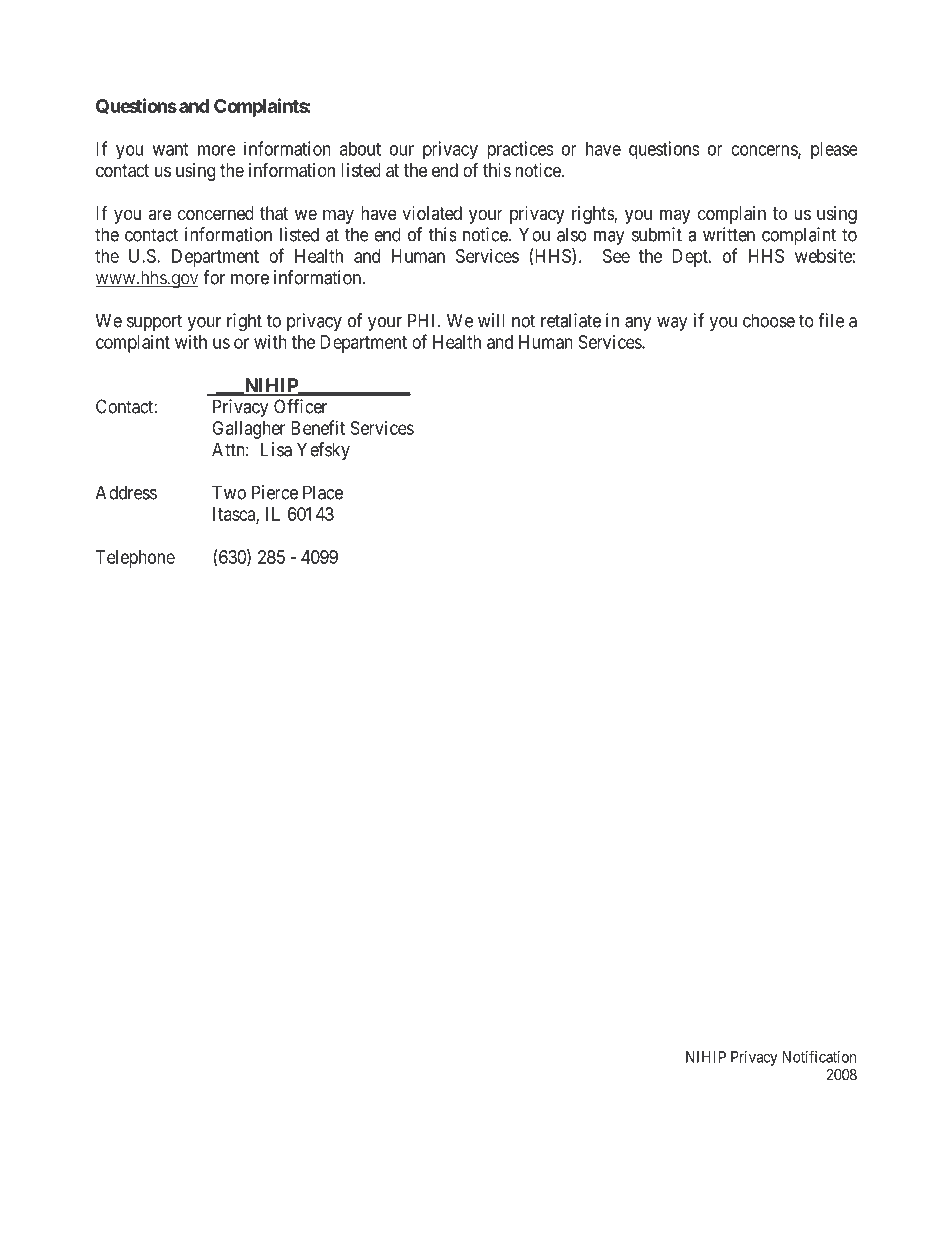 The width and height of the screenshot is (952, 1233). What do you see at coordinates (819, 1056) in the screenshot?
I see `Notification` at bounding box center [819, 1056].
